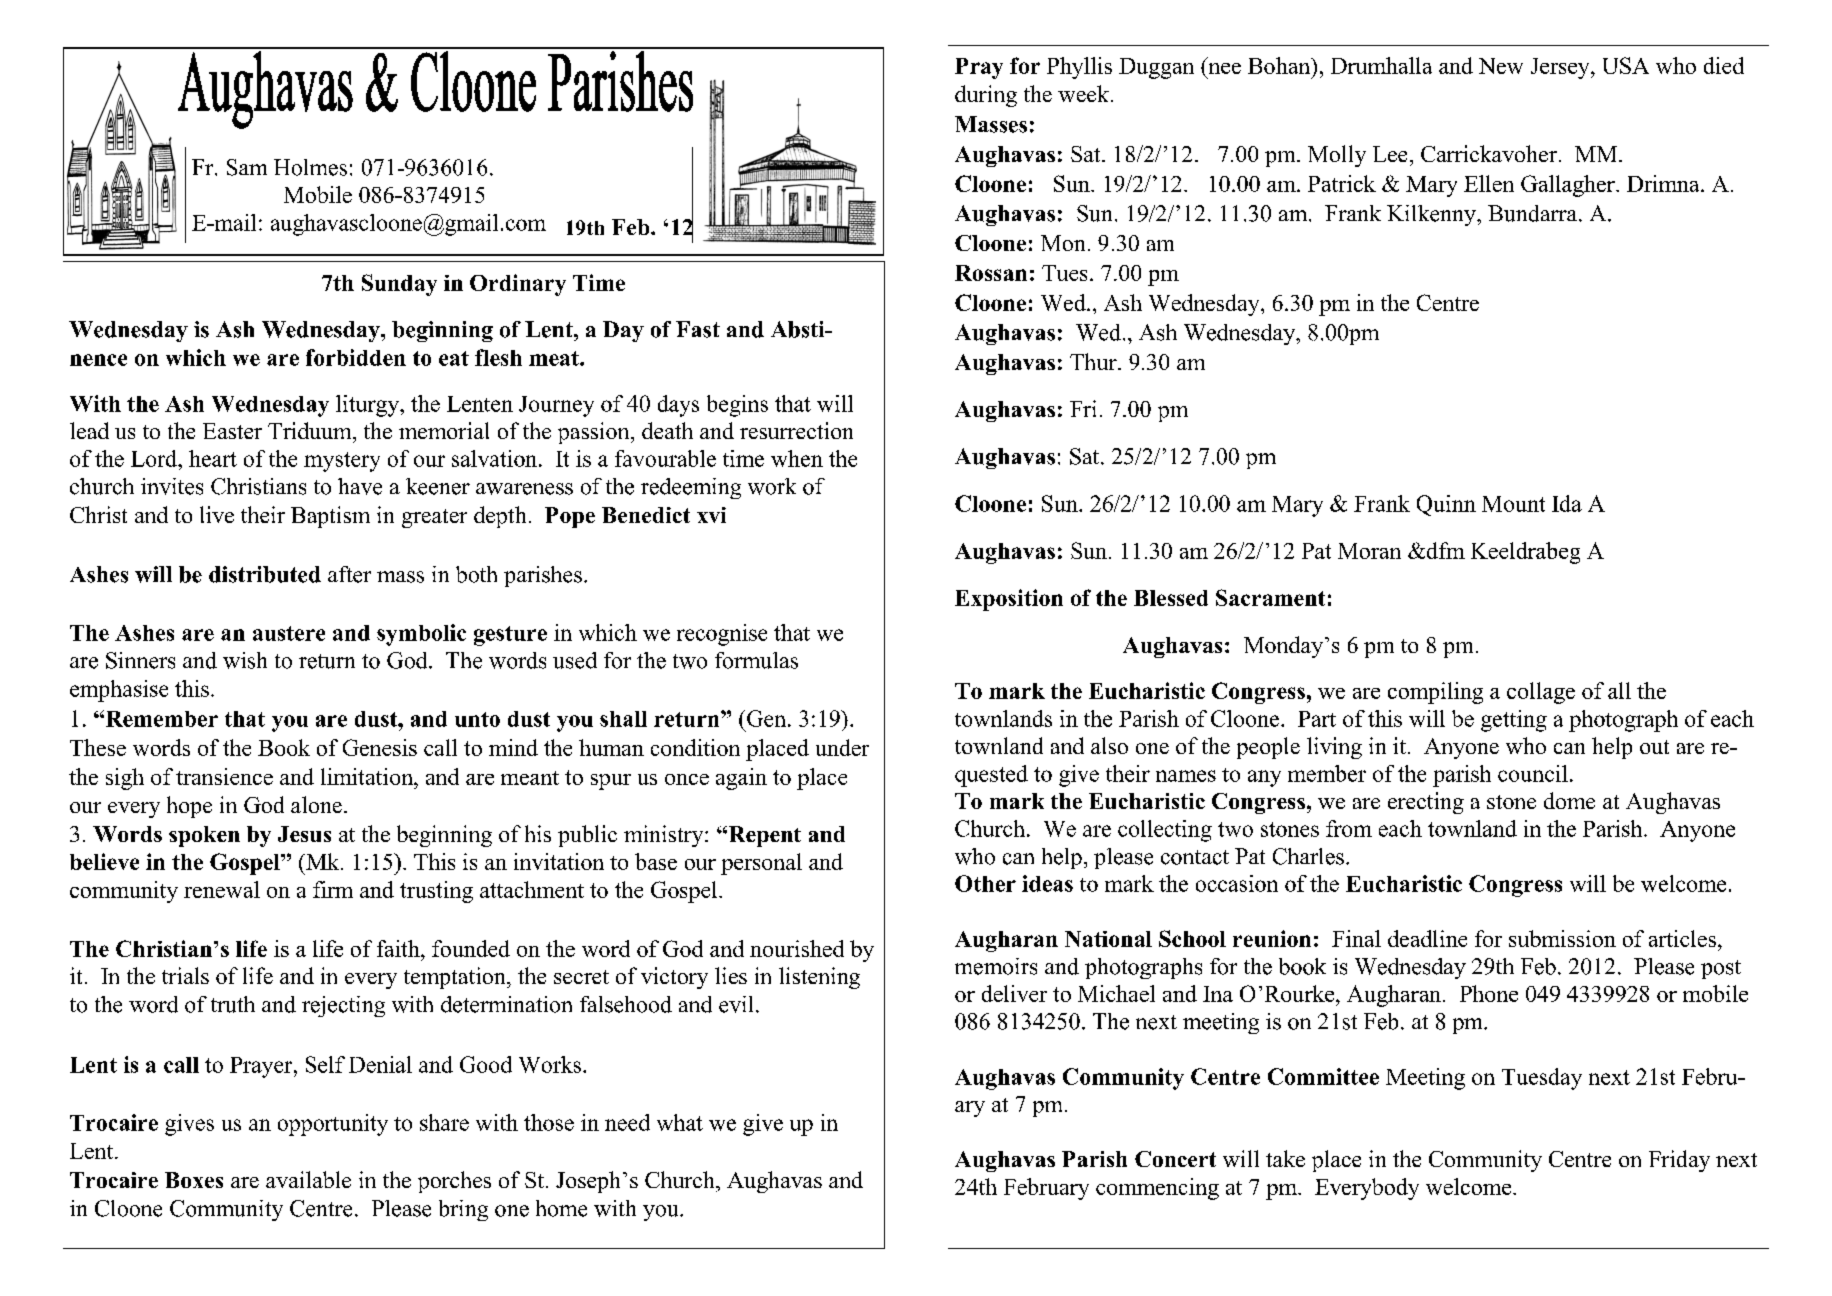 The image size is (1832, 1296). Describe the element at coordinates (986, 96) in the image. I see `during` at that location.
